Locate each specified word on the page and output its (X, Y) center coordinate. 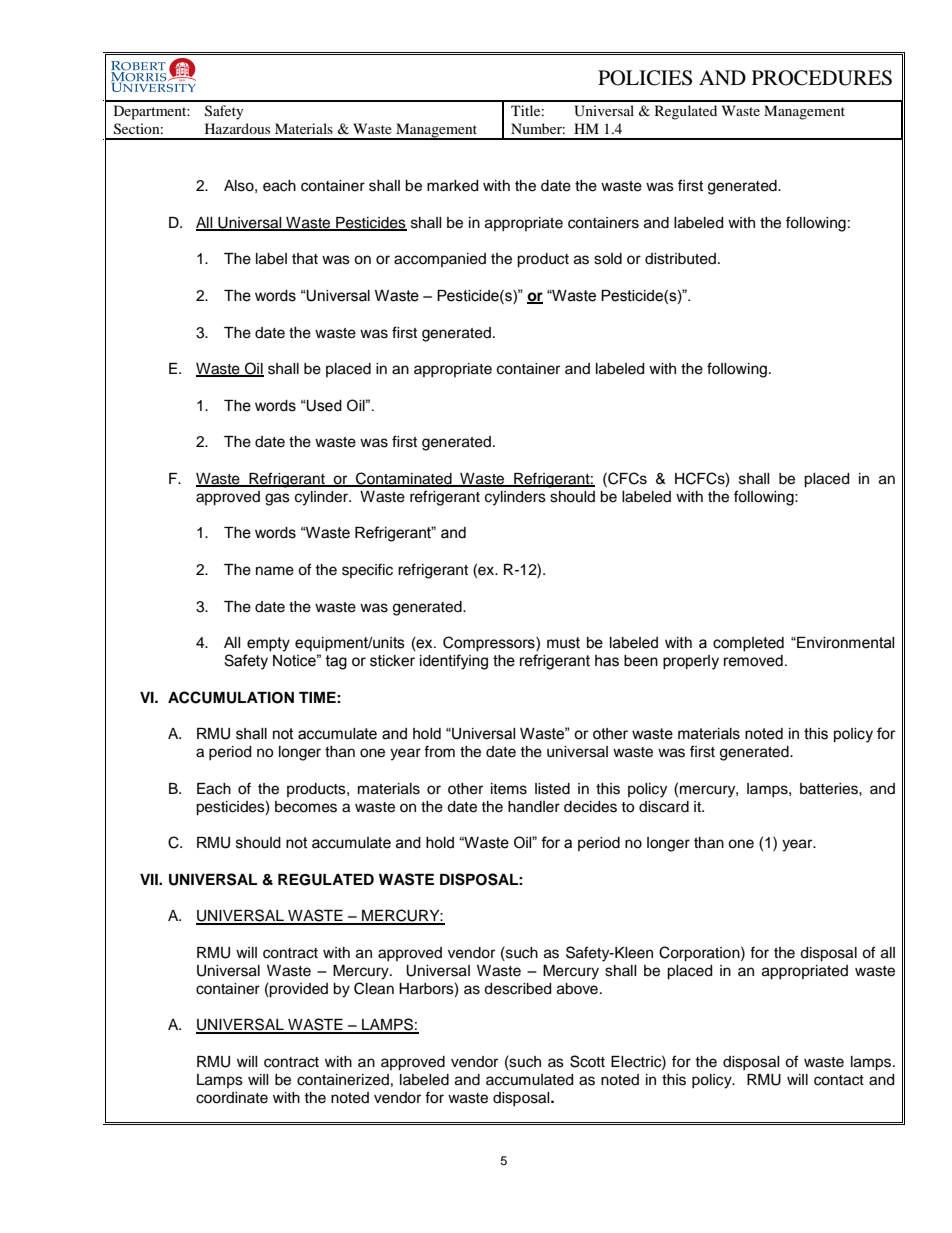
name (275, 571)
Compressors (490, 643)
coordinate (232, 1098)
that (305, 259)
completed (748, 644)
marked (452, 186)
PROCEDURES (822, 78)
